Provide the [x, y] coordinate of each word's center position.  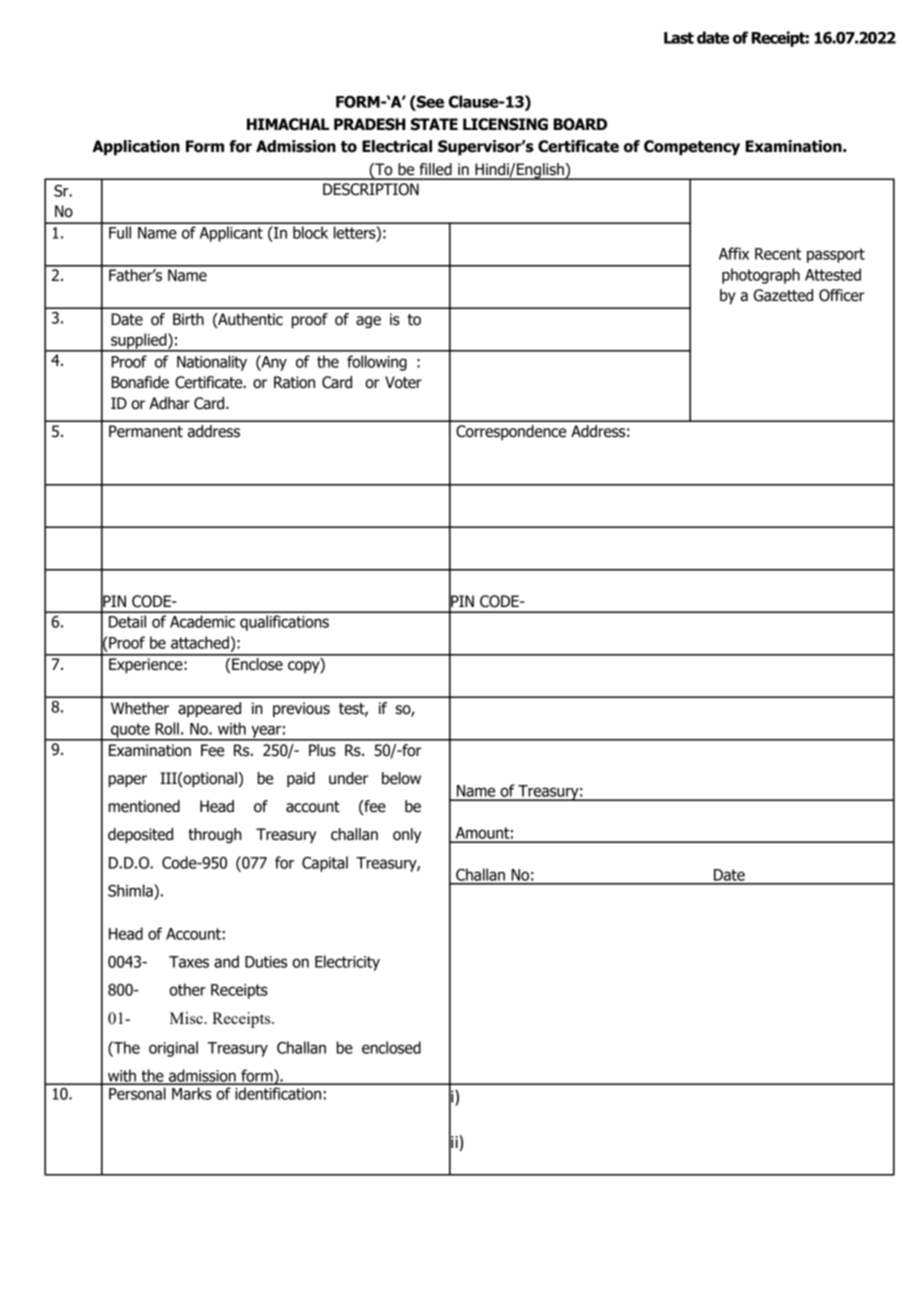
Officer [842, 295]
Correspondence [511, 432]
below [401, 778]
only [407, 835]
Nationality [212, 363]
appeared [209, 709]
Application [136, 147]
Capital [325, 864]
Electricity [347, 963]
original [173, 1049]
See [429, 101]
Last [679, 38]
